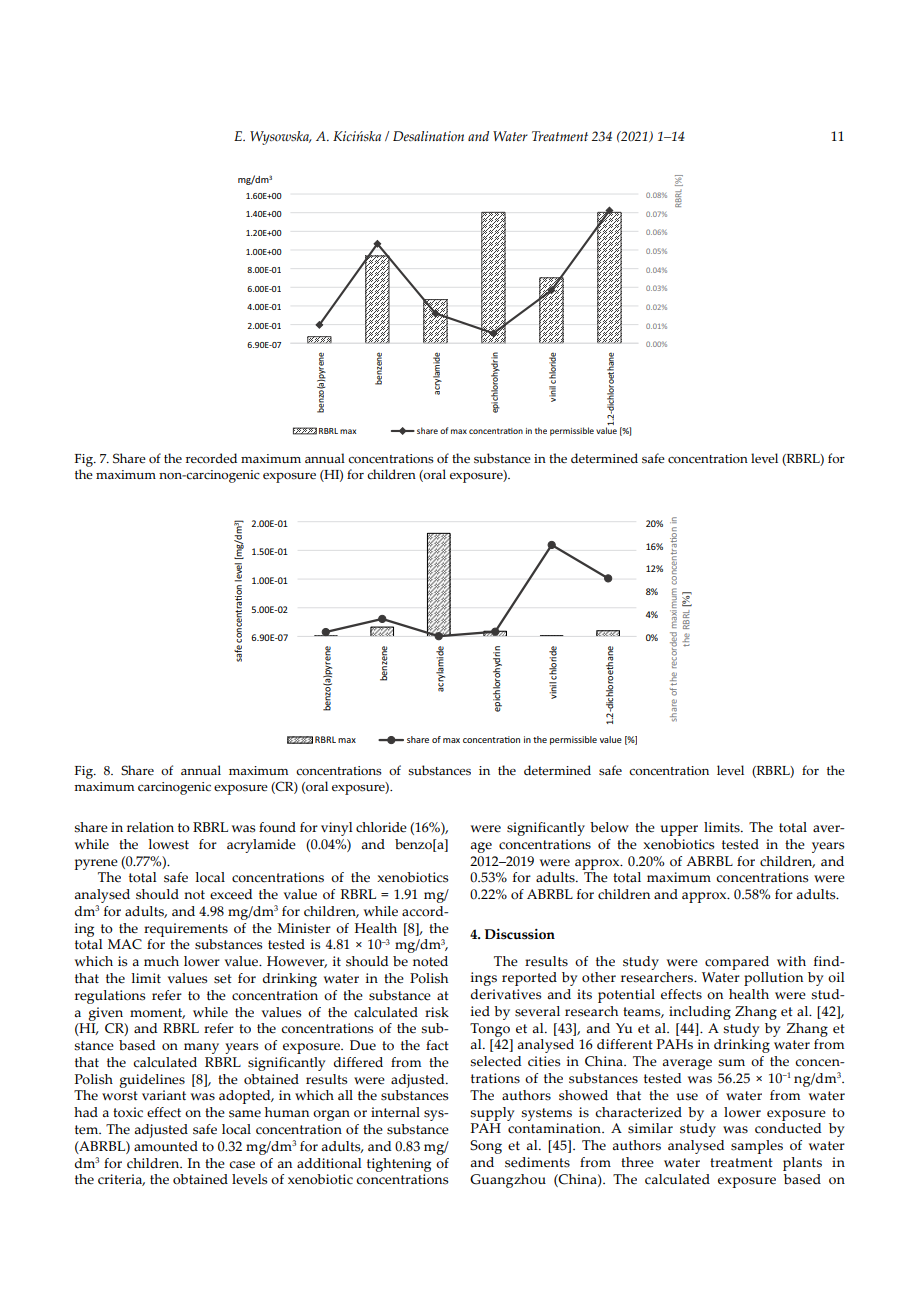  I want to click on with, so click(791, 961).
